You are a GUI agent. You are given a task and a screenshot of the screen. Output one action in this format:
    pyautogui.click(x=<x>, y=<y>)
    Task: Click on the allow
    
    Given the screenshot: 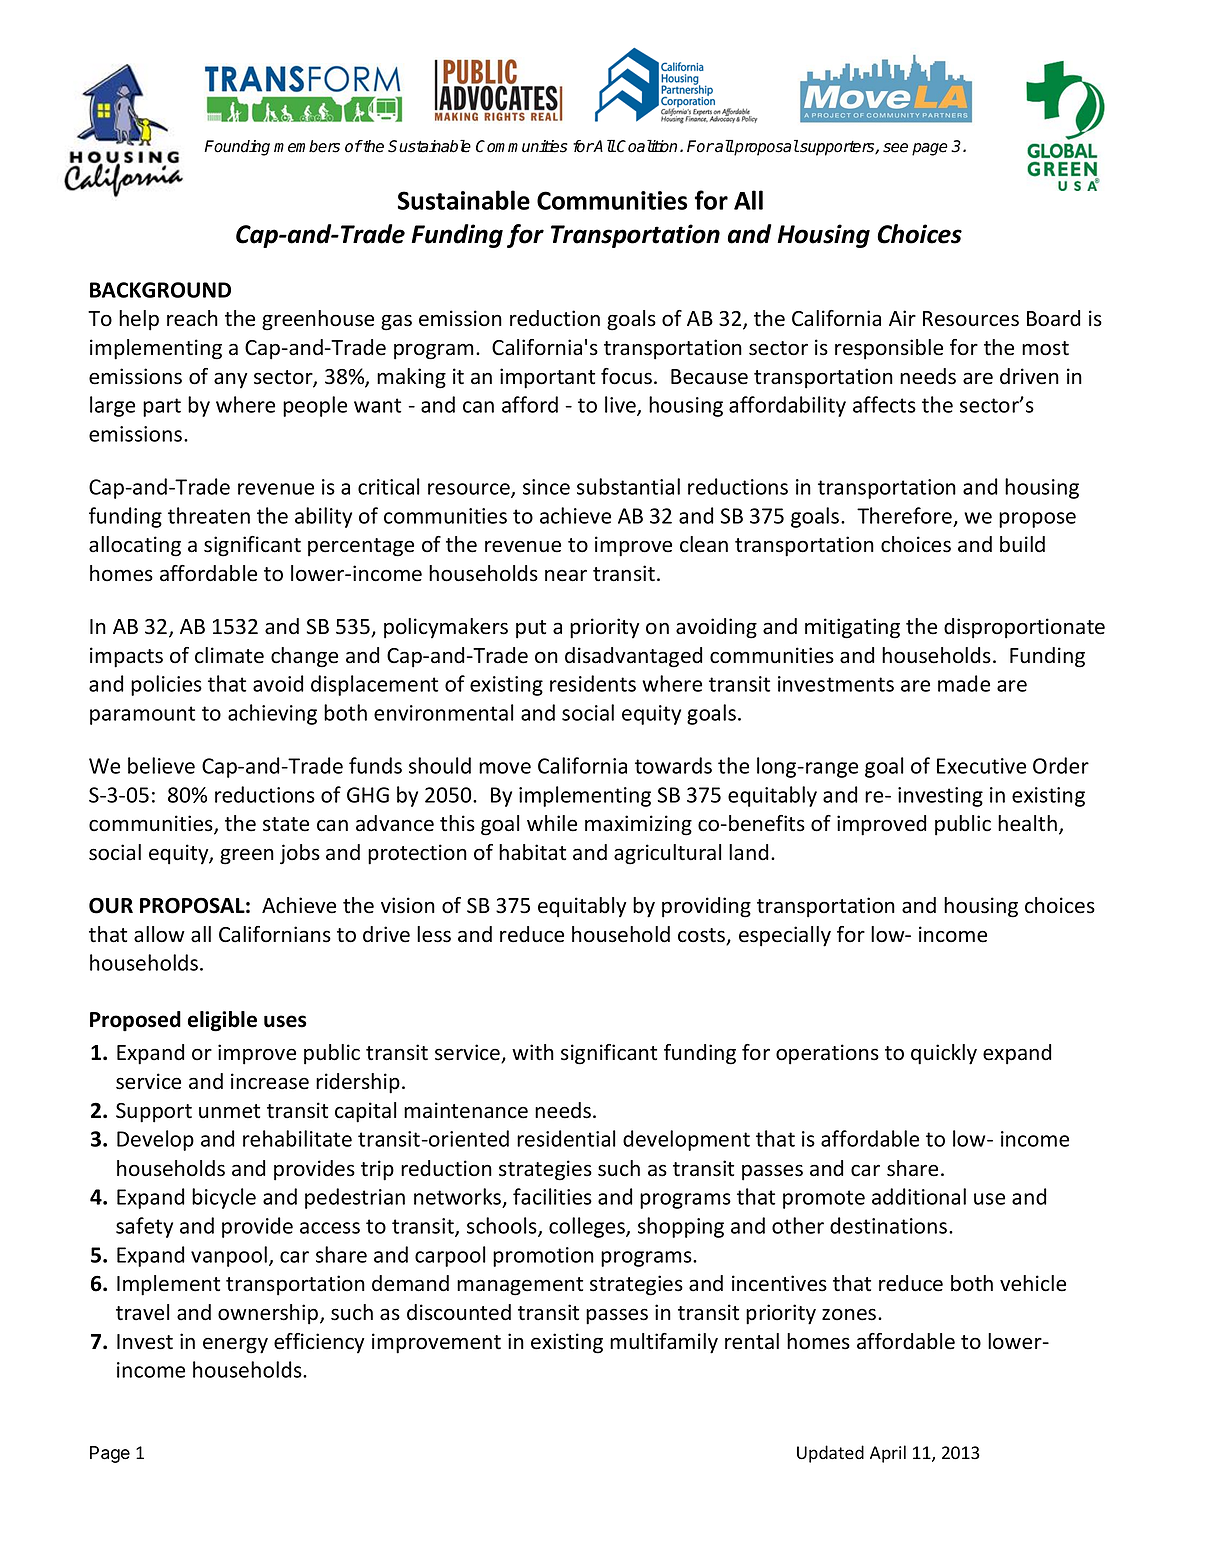 What is the action you would take?
    pyautogui.click(x=159, y=934)
